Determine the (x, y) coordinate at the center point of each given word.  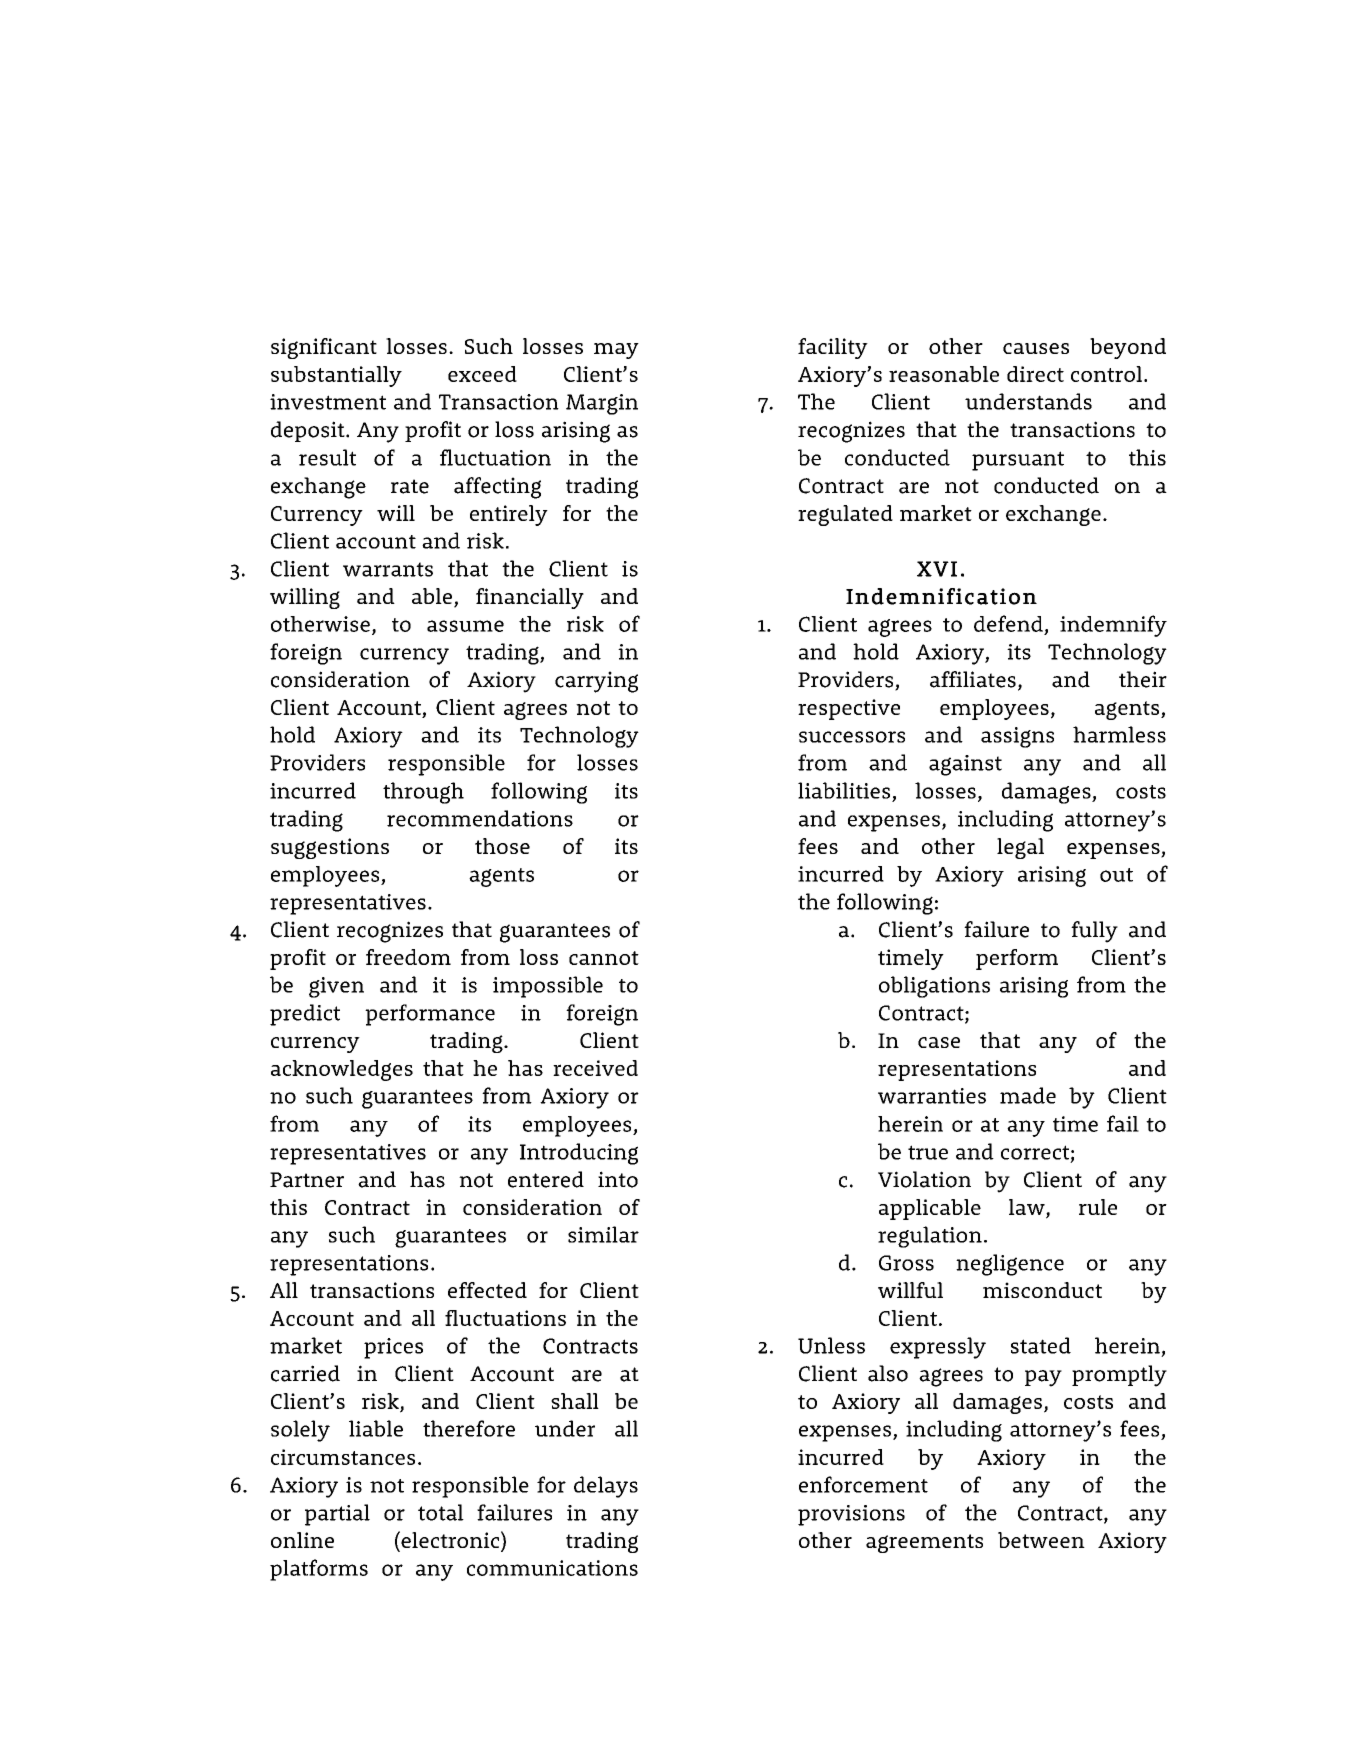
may (616, 351)
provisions (851, 1515)
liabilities (844, 790)
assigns (1017, 737)
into (618, 1179)
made (1028, 1095)
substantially (336, 376)
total (441, 1512)
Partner (307, 1180)
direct (1035, 374)
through (423, 793)
